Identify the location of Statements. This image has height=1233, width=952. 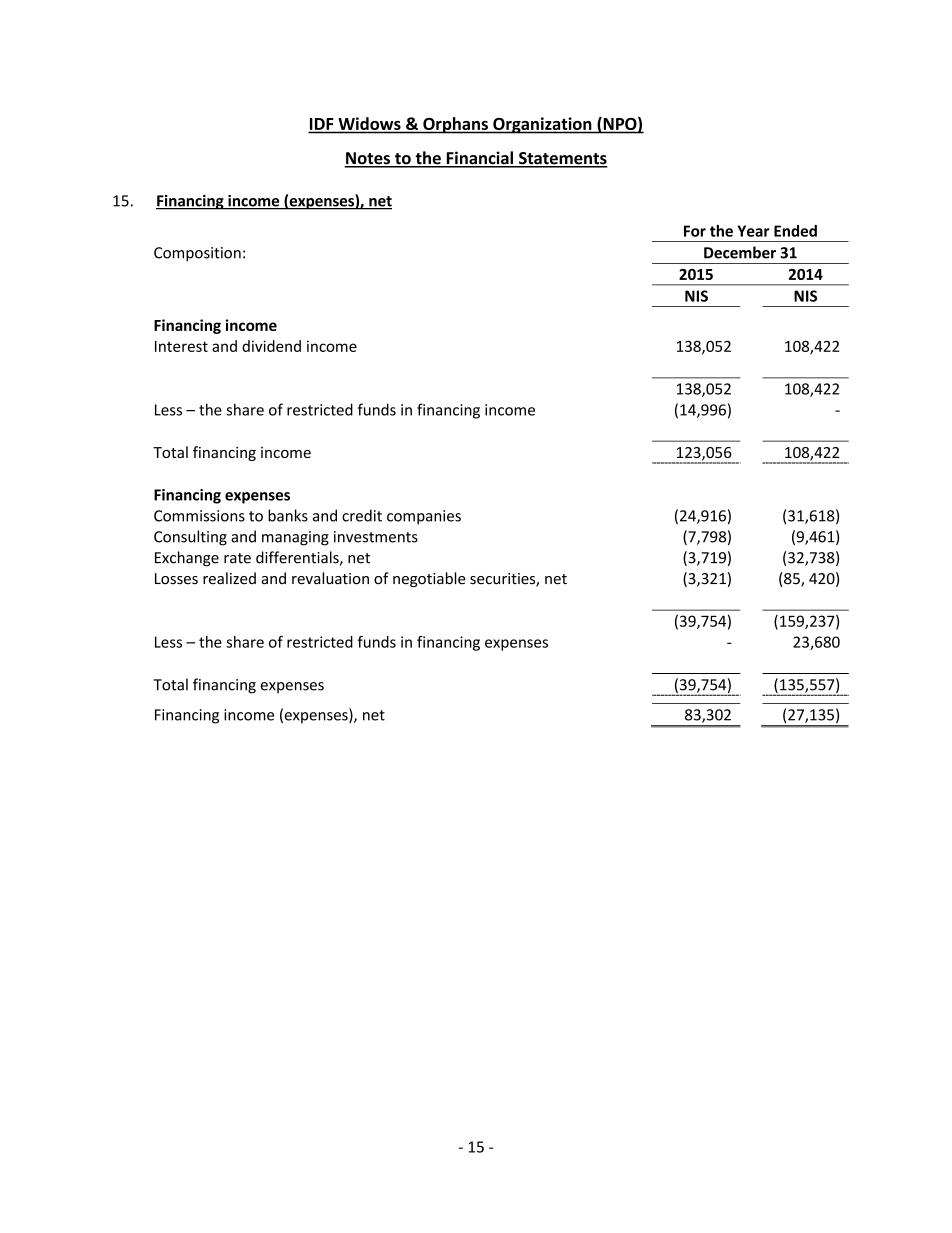
(562, 159).
